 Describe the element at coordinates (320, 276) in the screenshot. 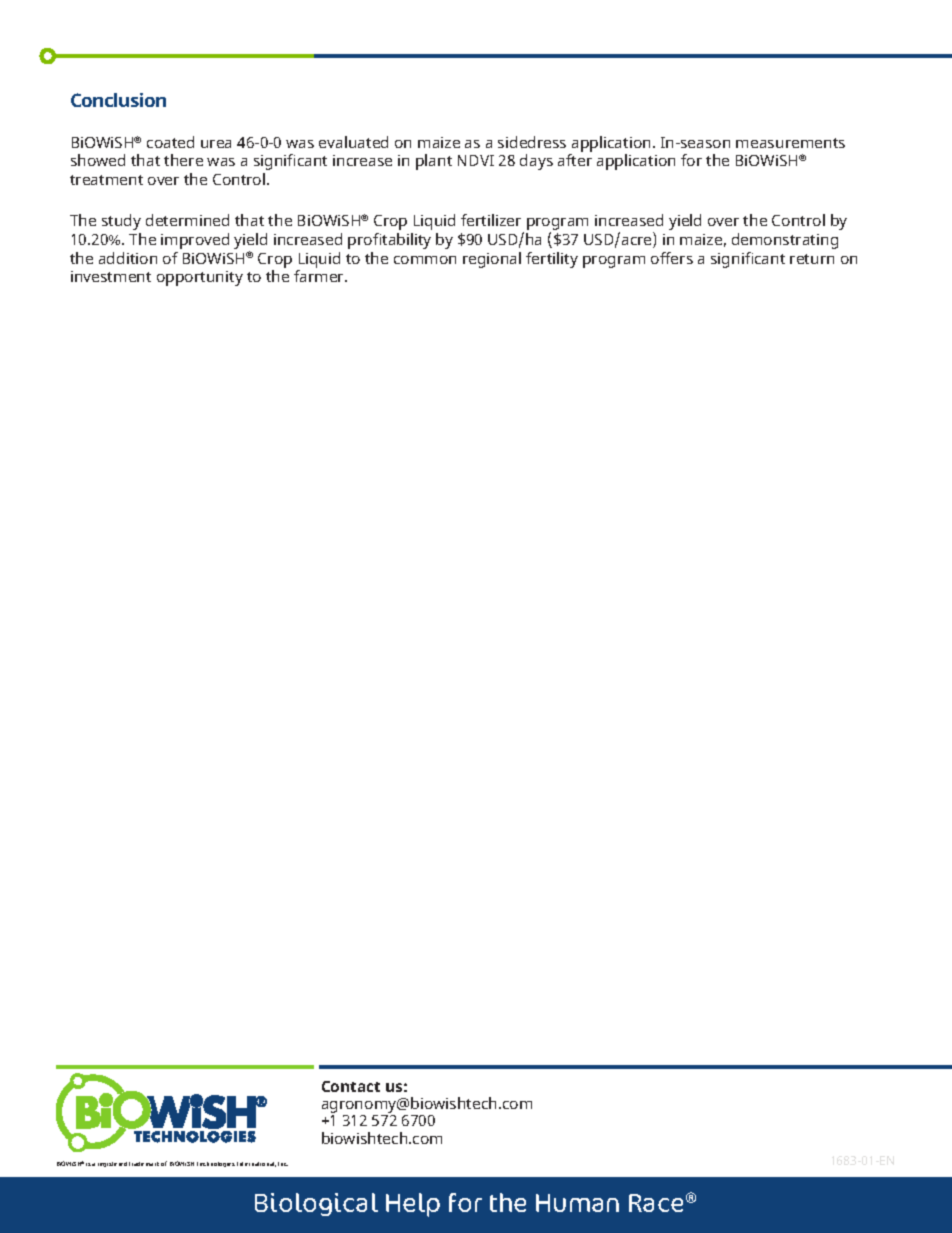

I see `farmer` at that location.
